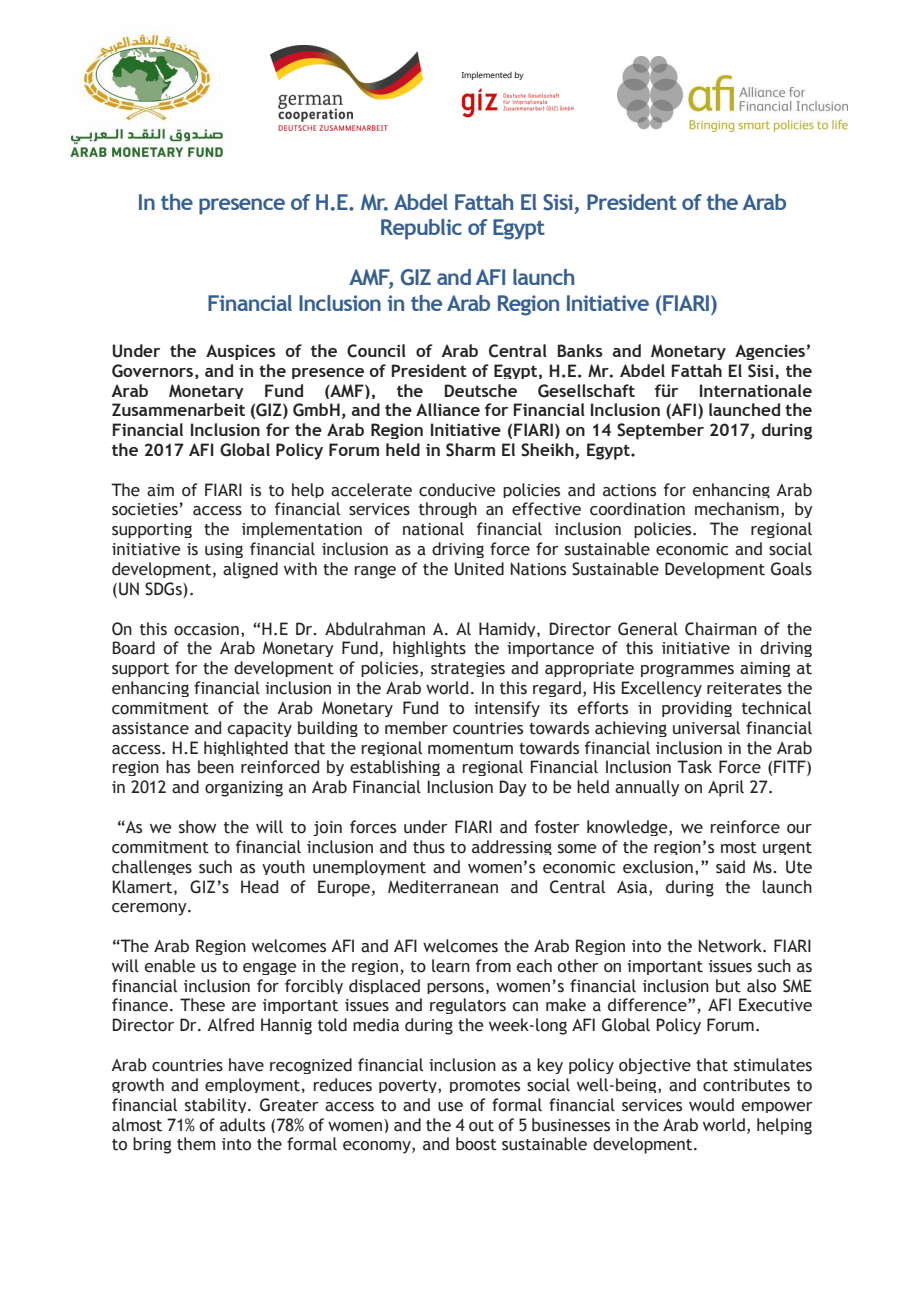 This page has width=924, height=1307. I want to click on Republic, so click(421, 229).
